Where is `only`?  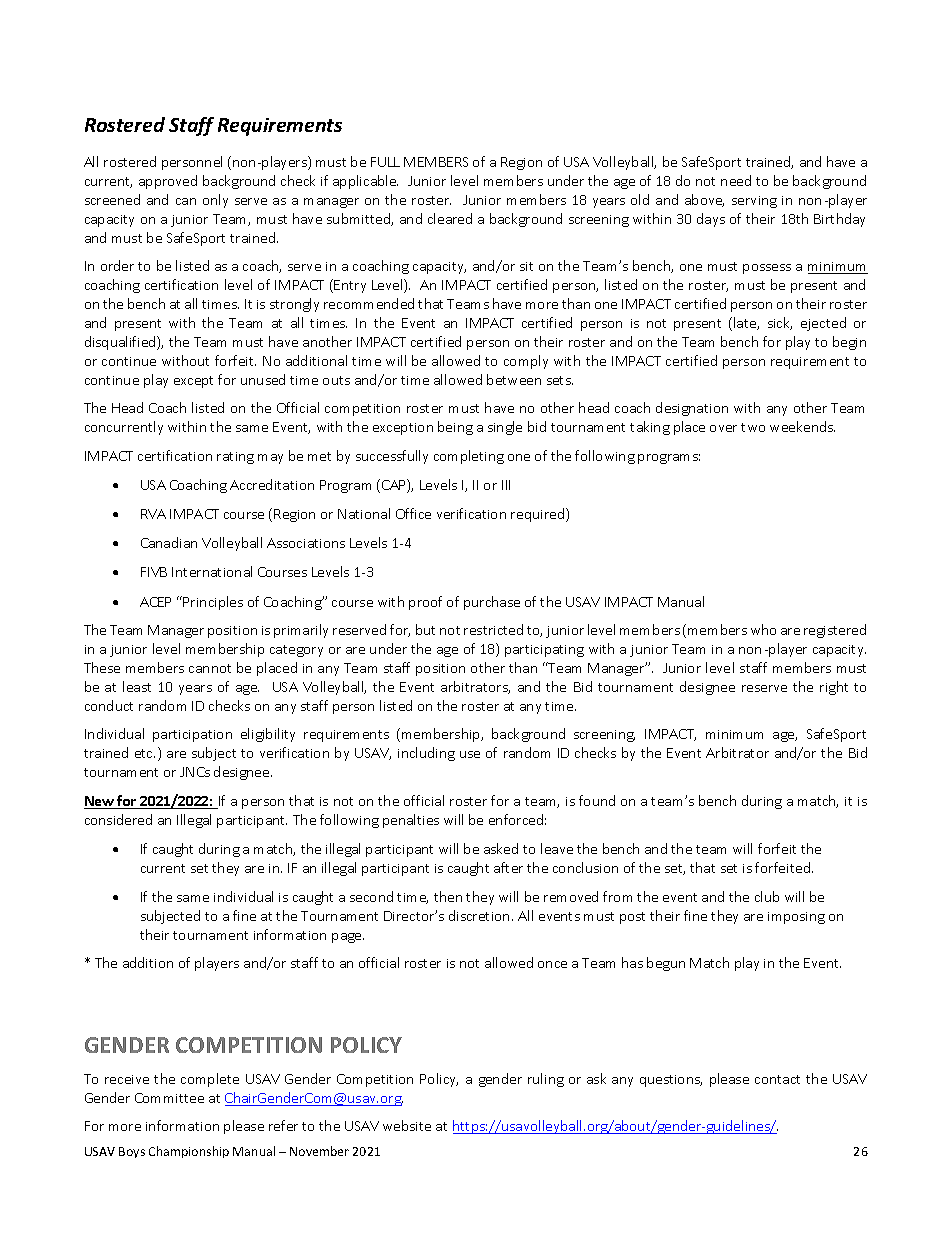 only is located at coordinates (215, 201).
